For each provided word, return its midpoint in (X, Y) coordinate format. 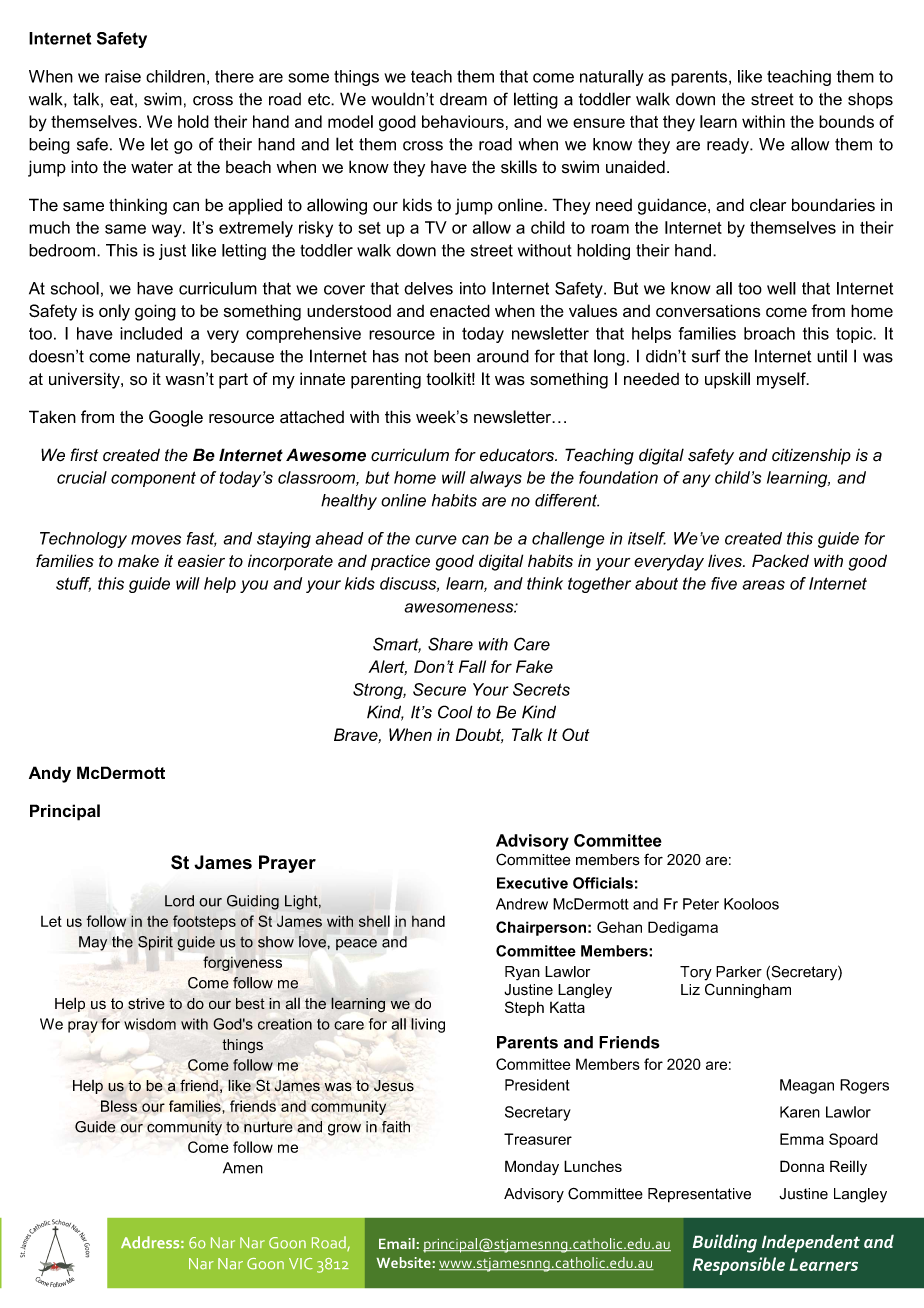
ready (729, 146)
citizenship (811, 456)
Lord (179, 901)
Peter (701, 904)
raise (123, 76)
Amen (243, 1168)
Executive (532, 883)
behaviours (463, 121)
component (153, 479)
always (496, 479)
